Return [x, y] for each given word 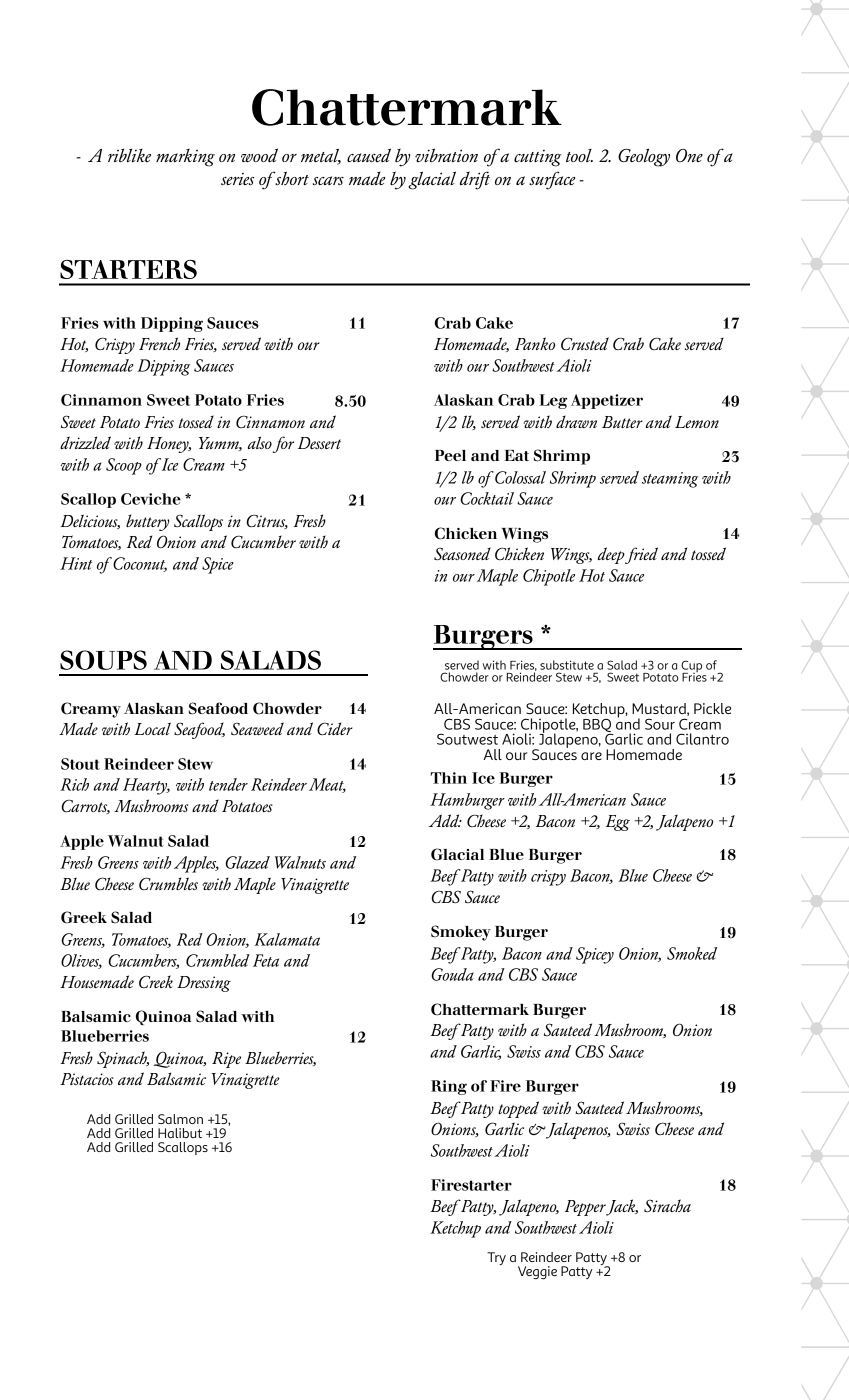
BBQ [598, 727]
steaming [670, 480]
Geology [644, 158]
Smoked [692, 953]
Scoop [124, 466]
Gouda [452, 974]
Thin [449, 778]
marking [185, 157]
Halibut [180, 1133]
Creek [156, 981]
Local [152, 728]
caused [369, 155]
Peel [450, 455]
